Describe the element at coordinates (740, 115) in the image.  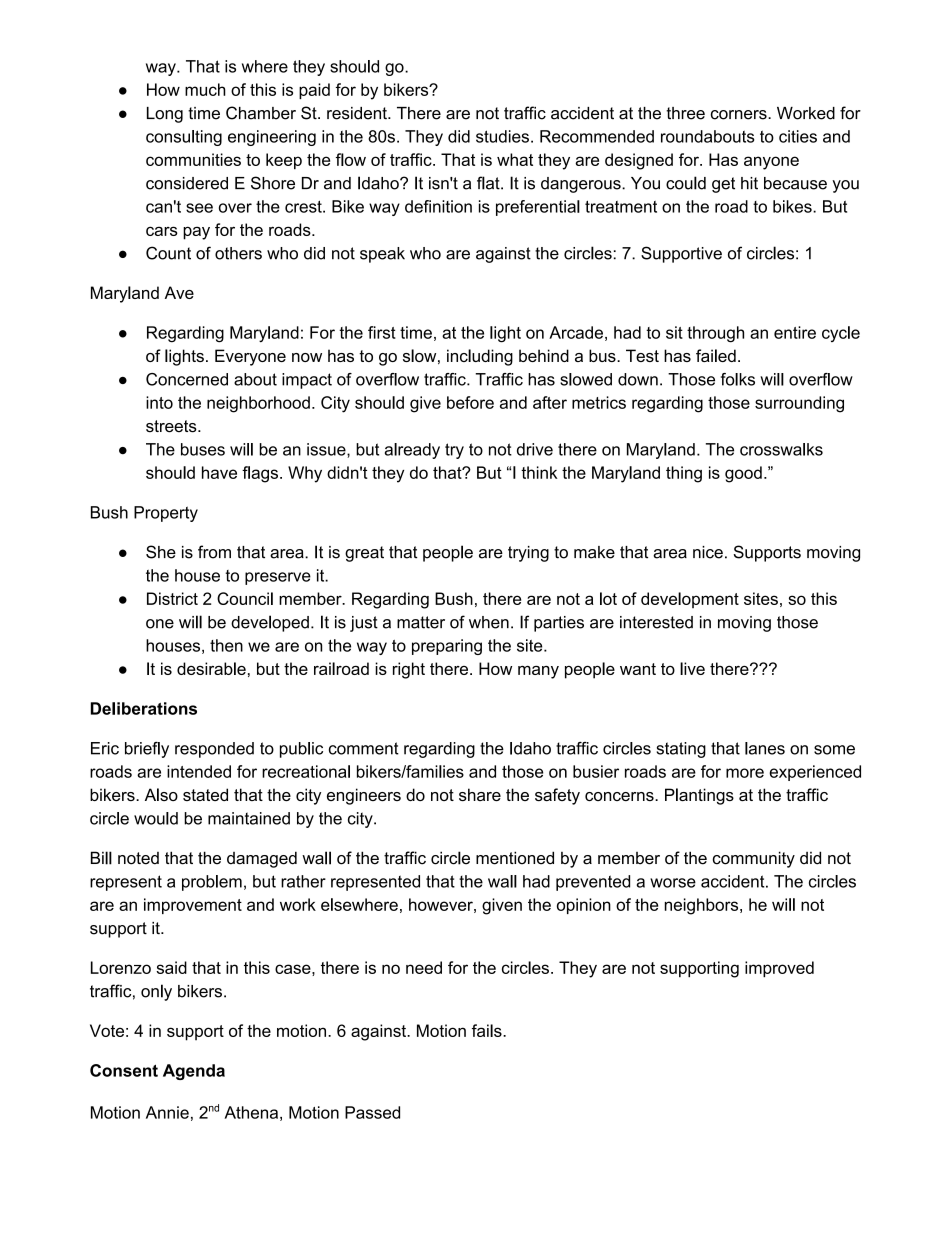
I see `corners` at that location.
